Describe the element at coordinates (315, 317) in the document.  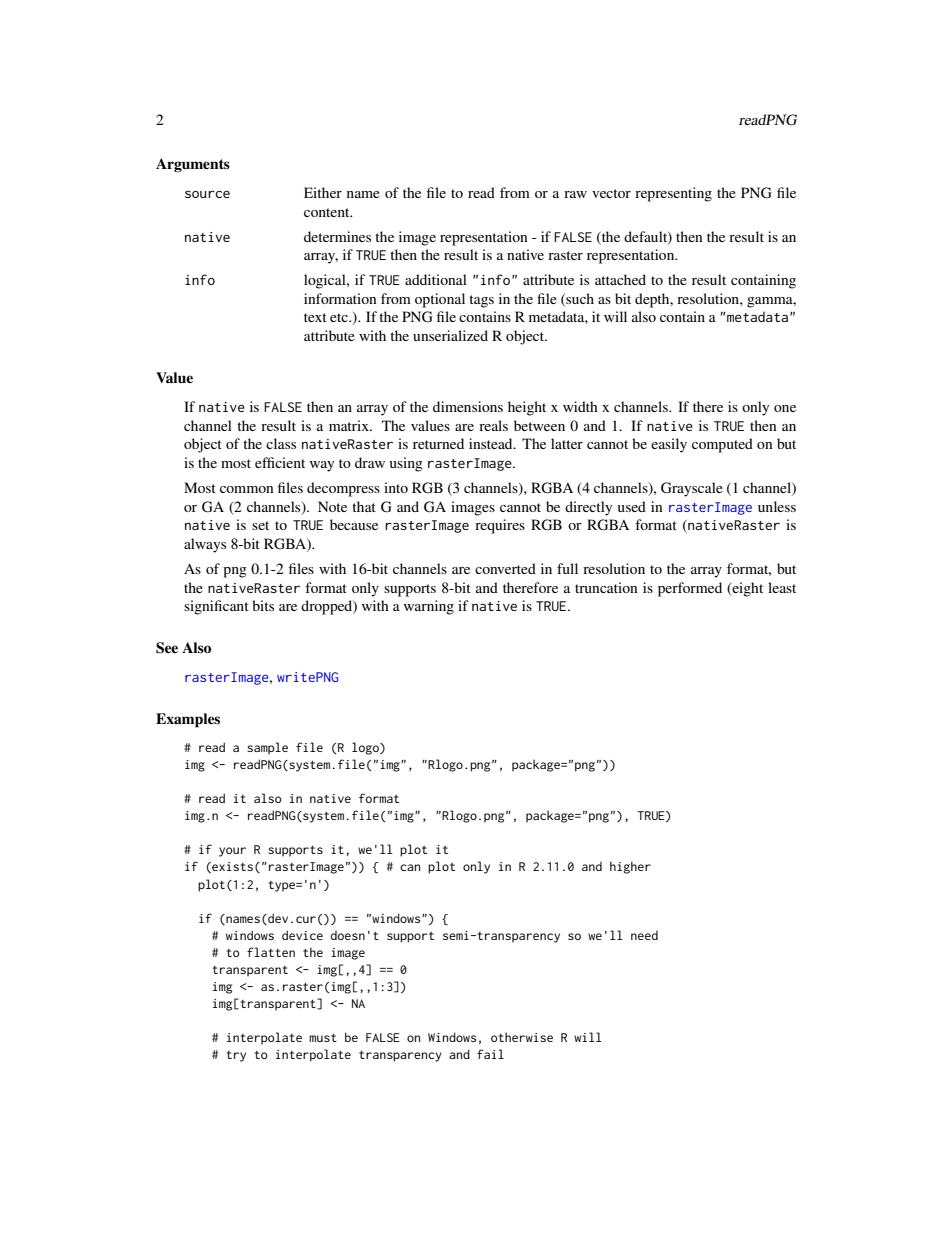
I see `text` at that location.
